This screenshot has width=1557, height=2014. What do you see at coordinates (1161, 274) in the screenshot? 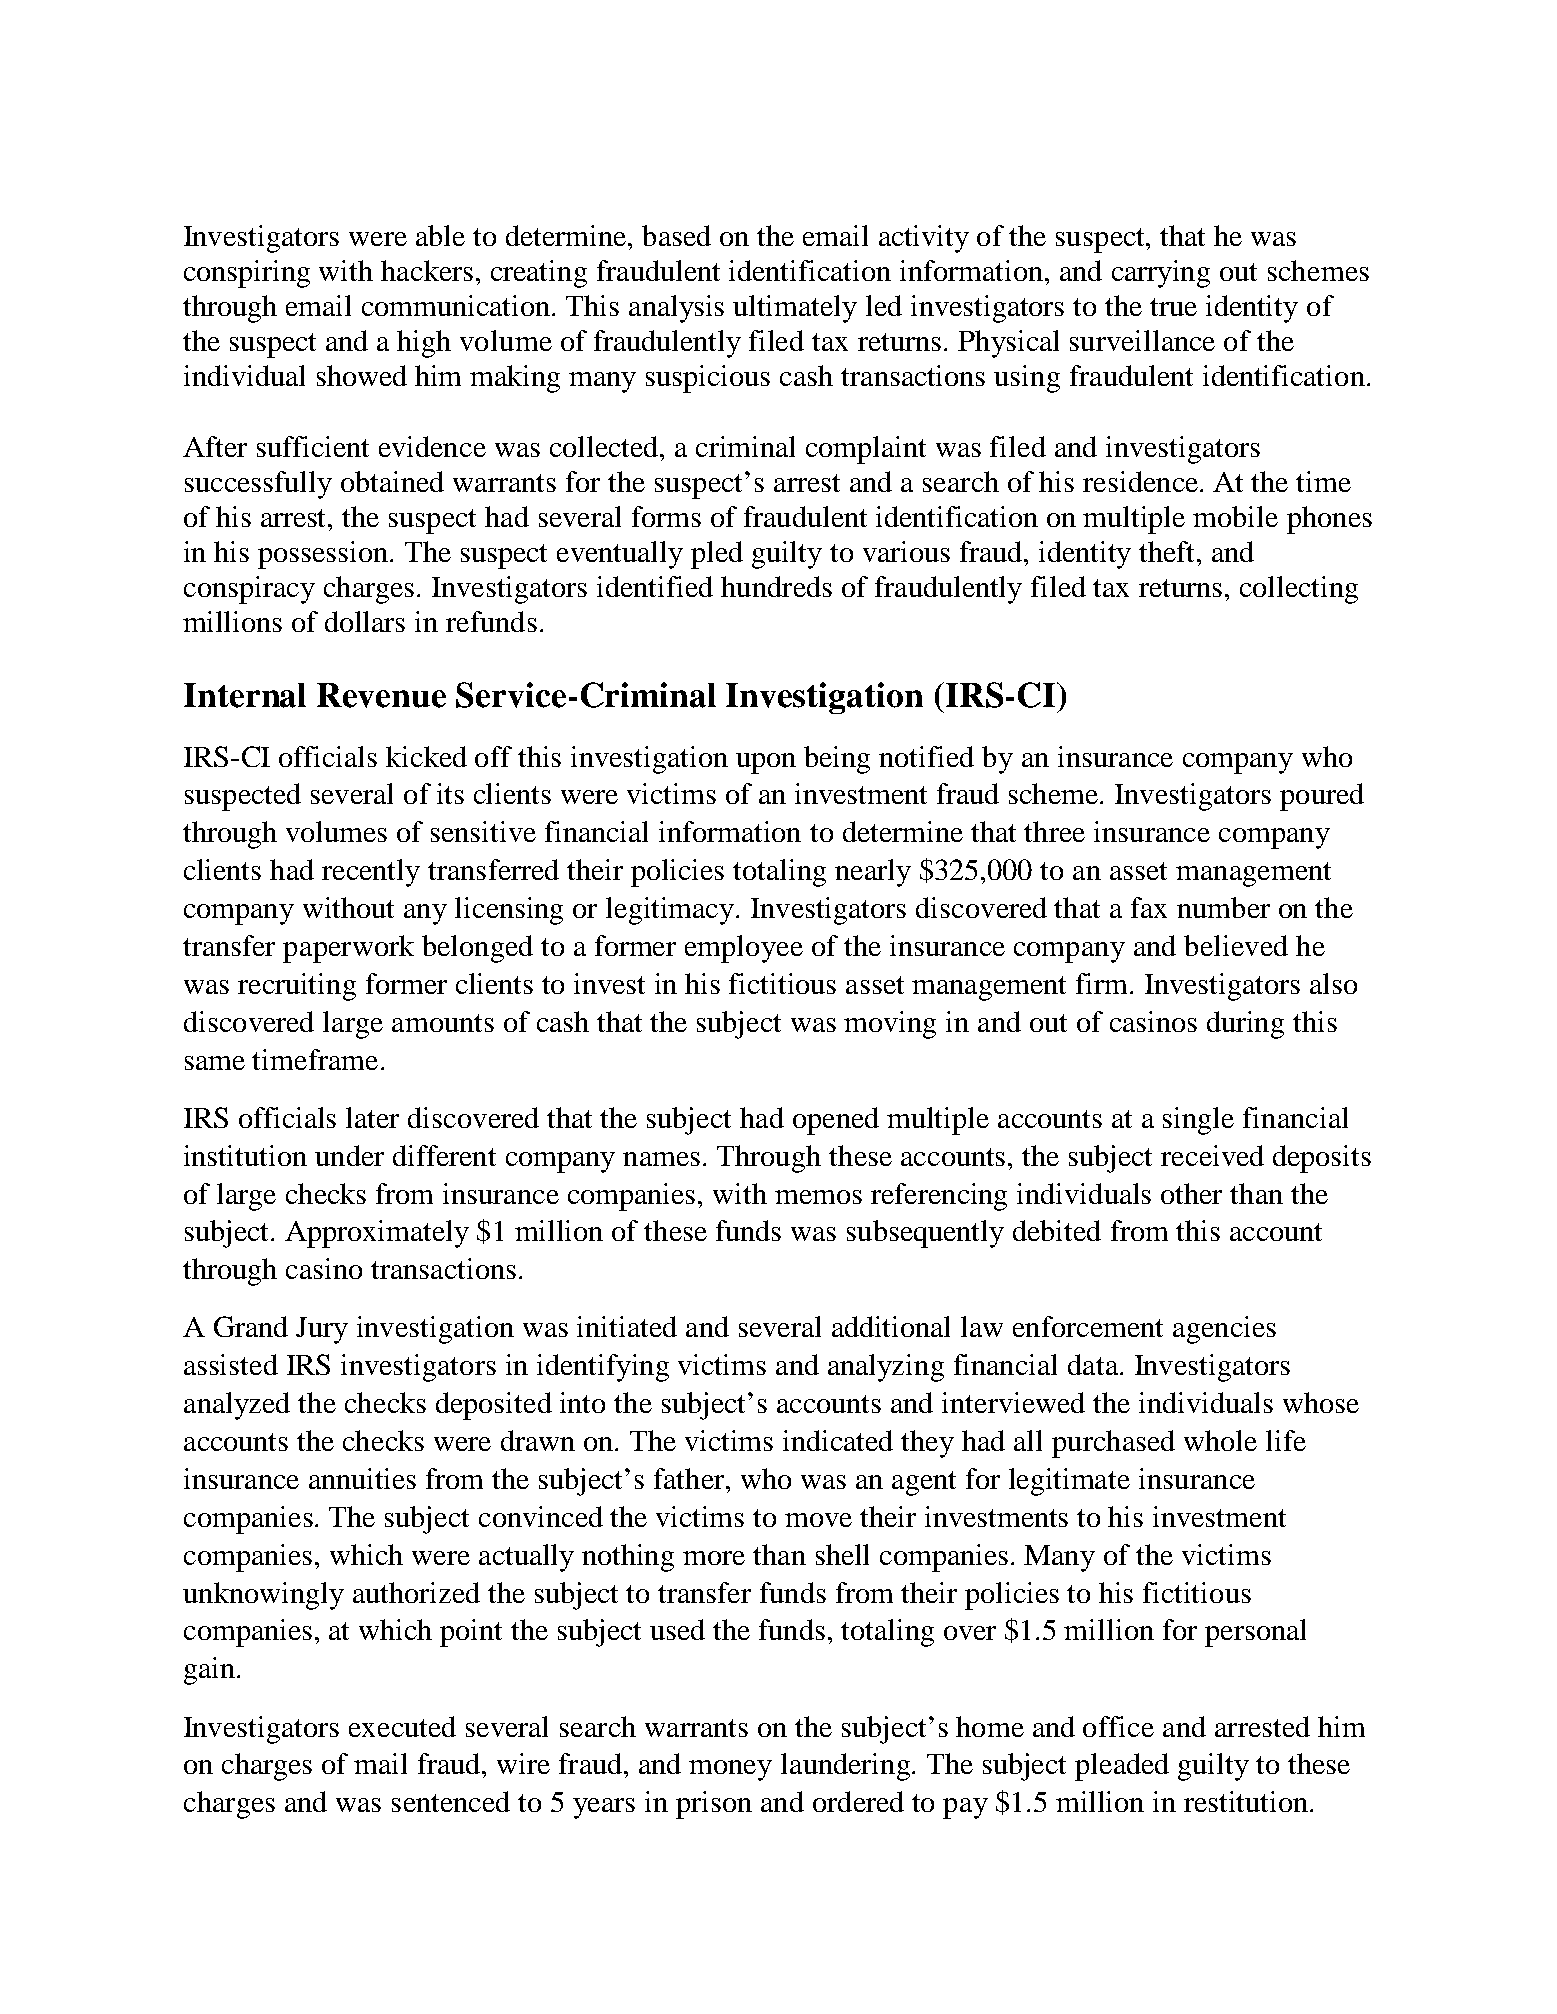
I see `carrying` at bounding box center [1161, 274].
